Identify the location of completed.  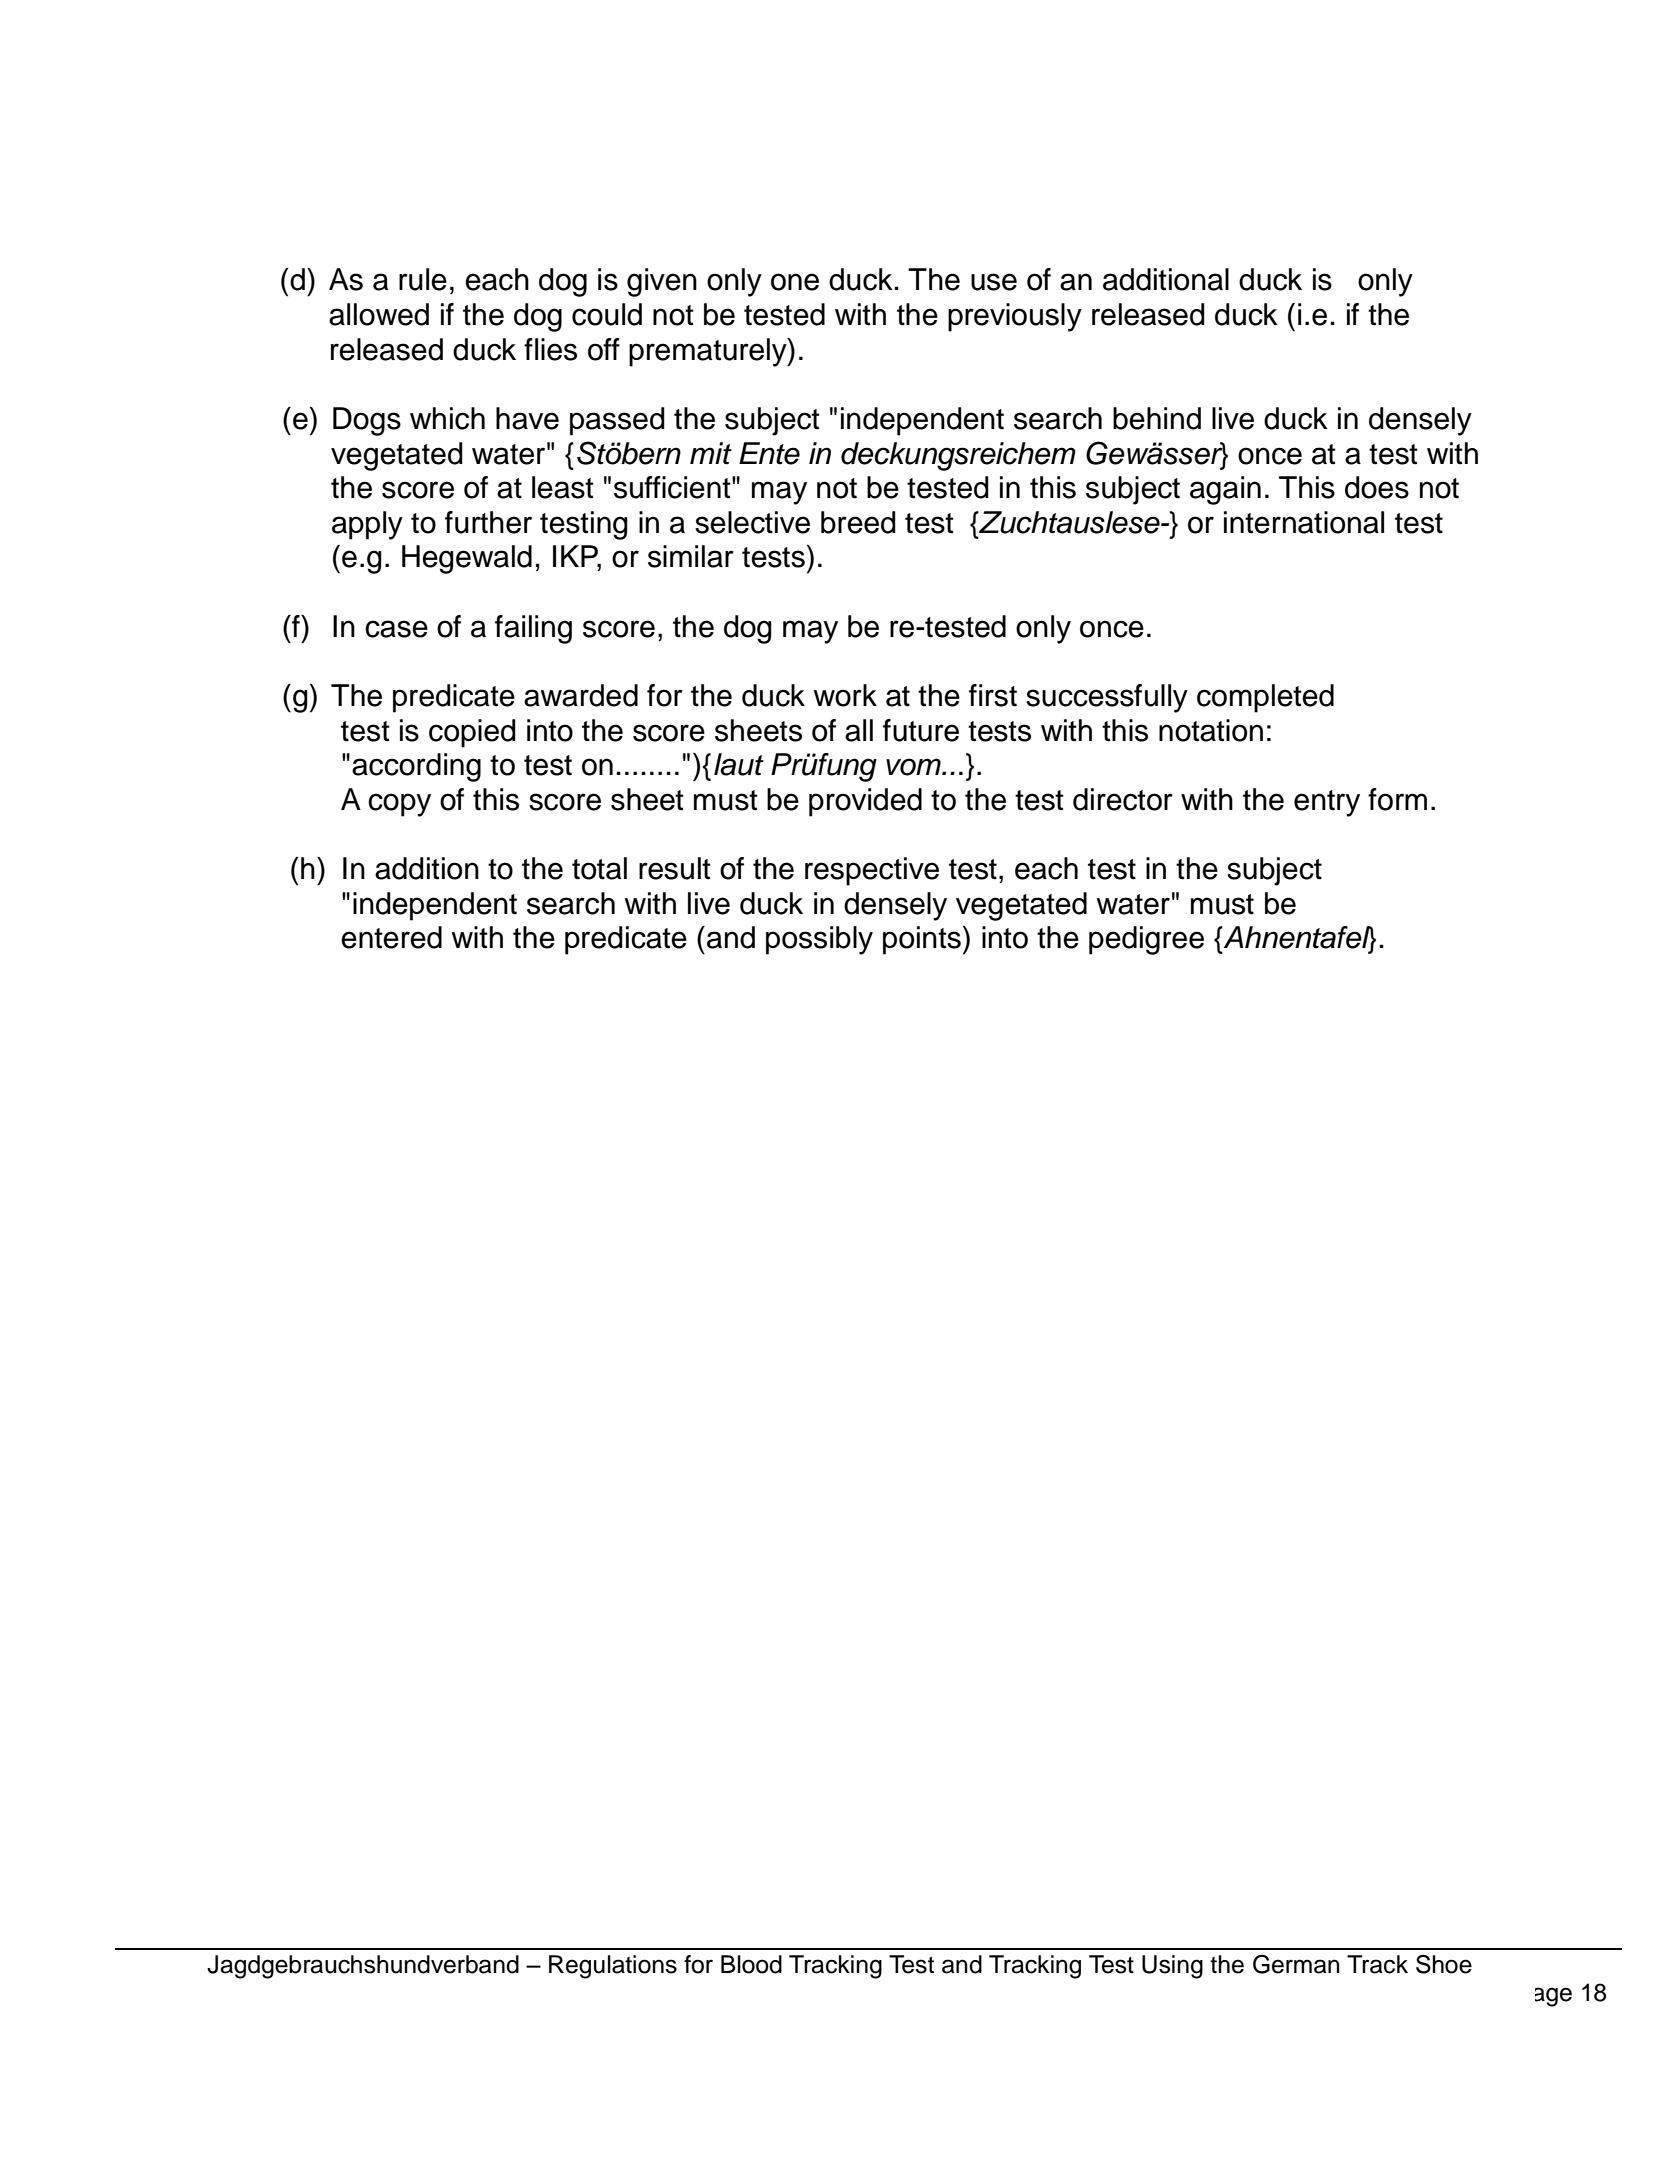
(1265, 698).
